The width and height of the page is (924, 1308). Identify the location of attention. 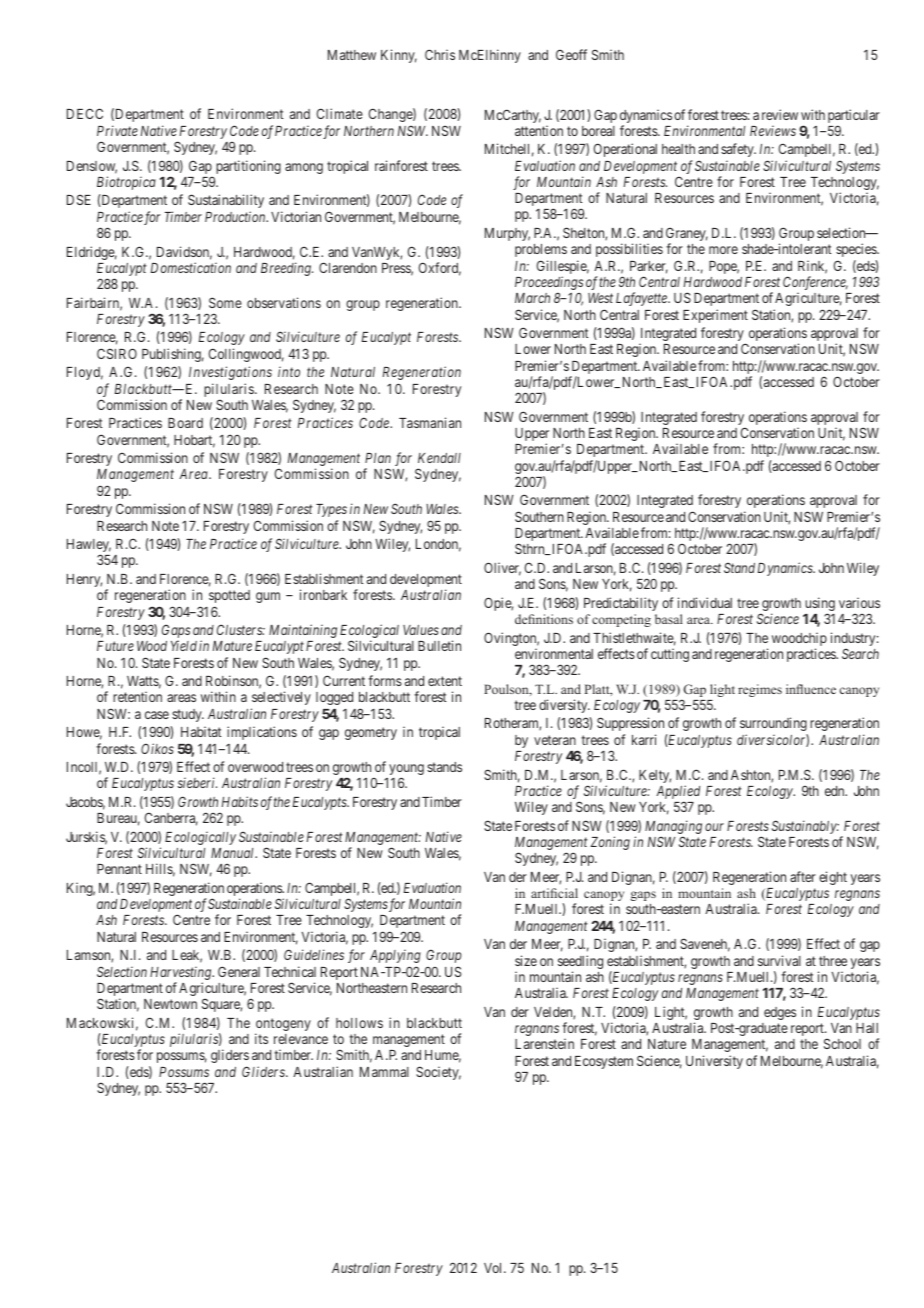
(539, 130).
